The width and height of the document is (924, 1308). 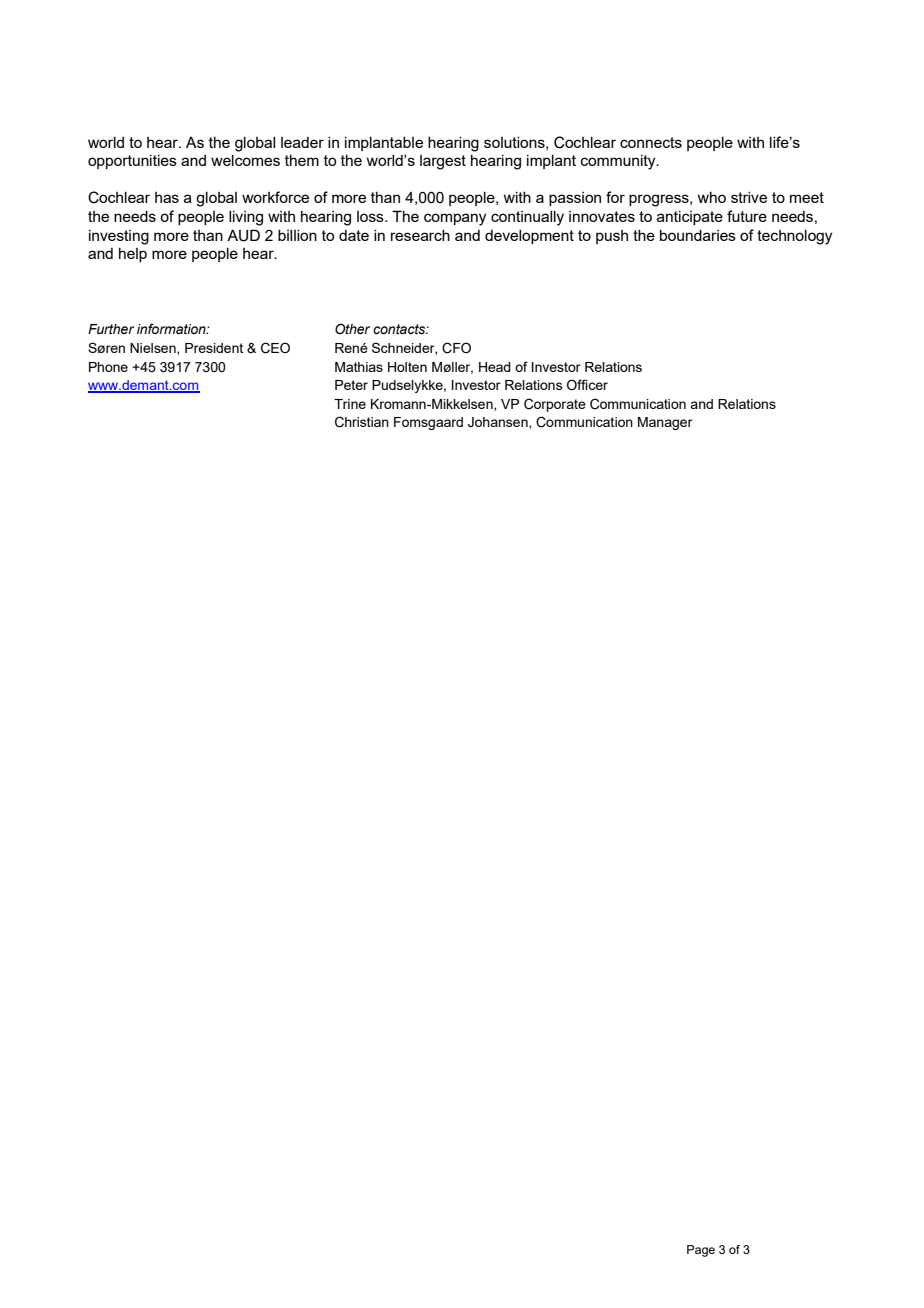 I want to click on Phone, so click(x=108, y=367).
